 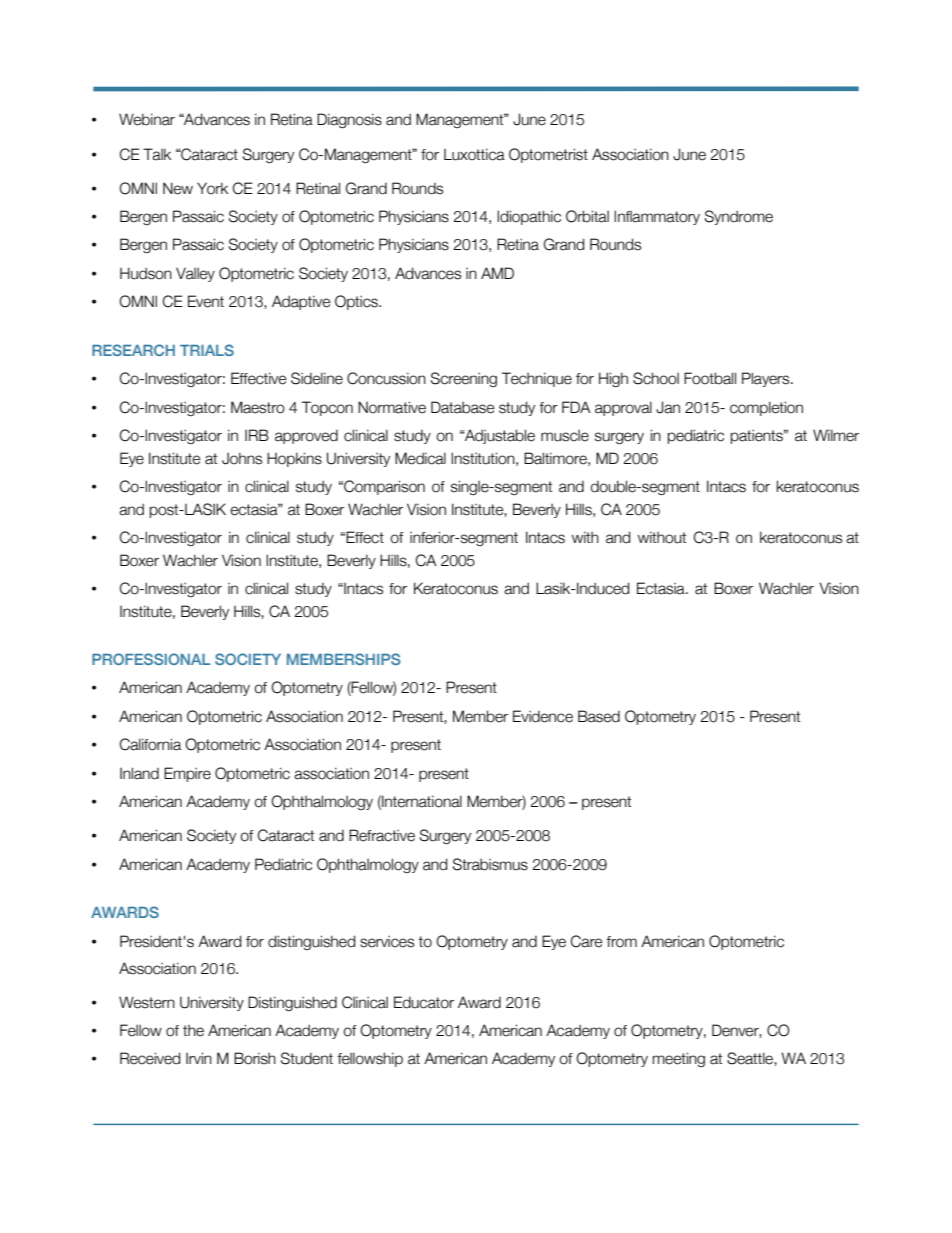 What do you see at coordinates (767, 379) in the page?
I see `Players` at bounding box center [767, 379].
